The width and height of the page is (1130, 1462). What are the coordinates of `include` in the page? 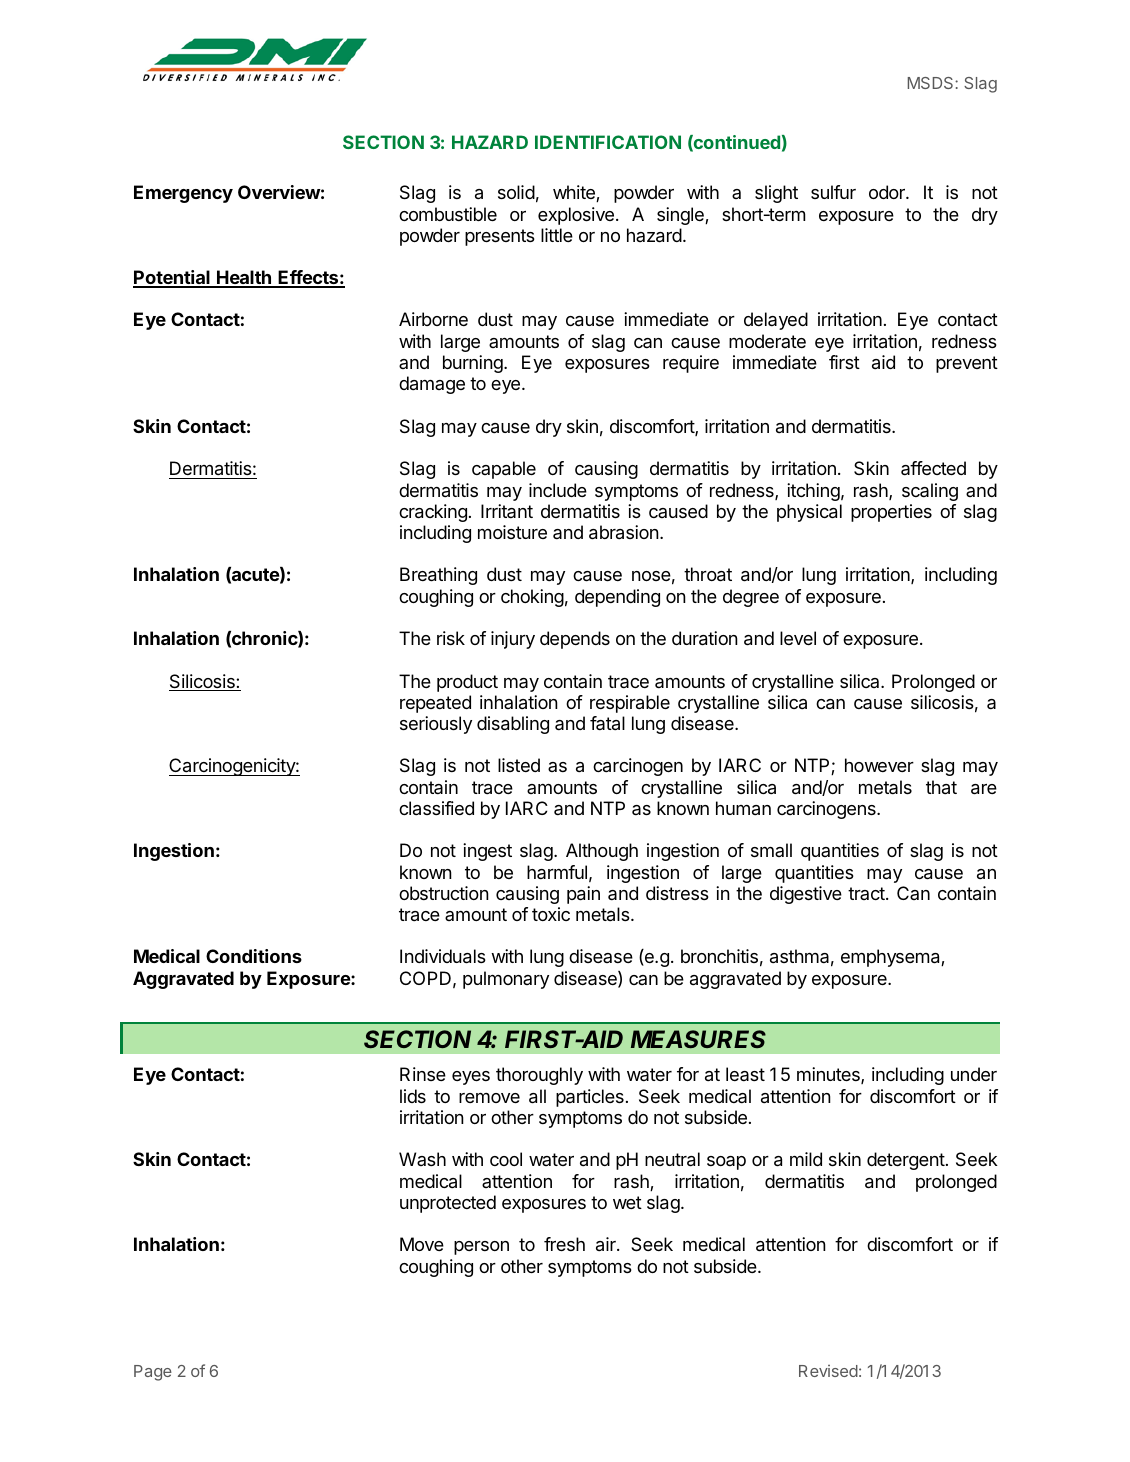 It's located at (558, 490).
